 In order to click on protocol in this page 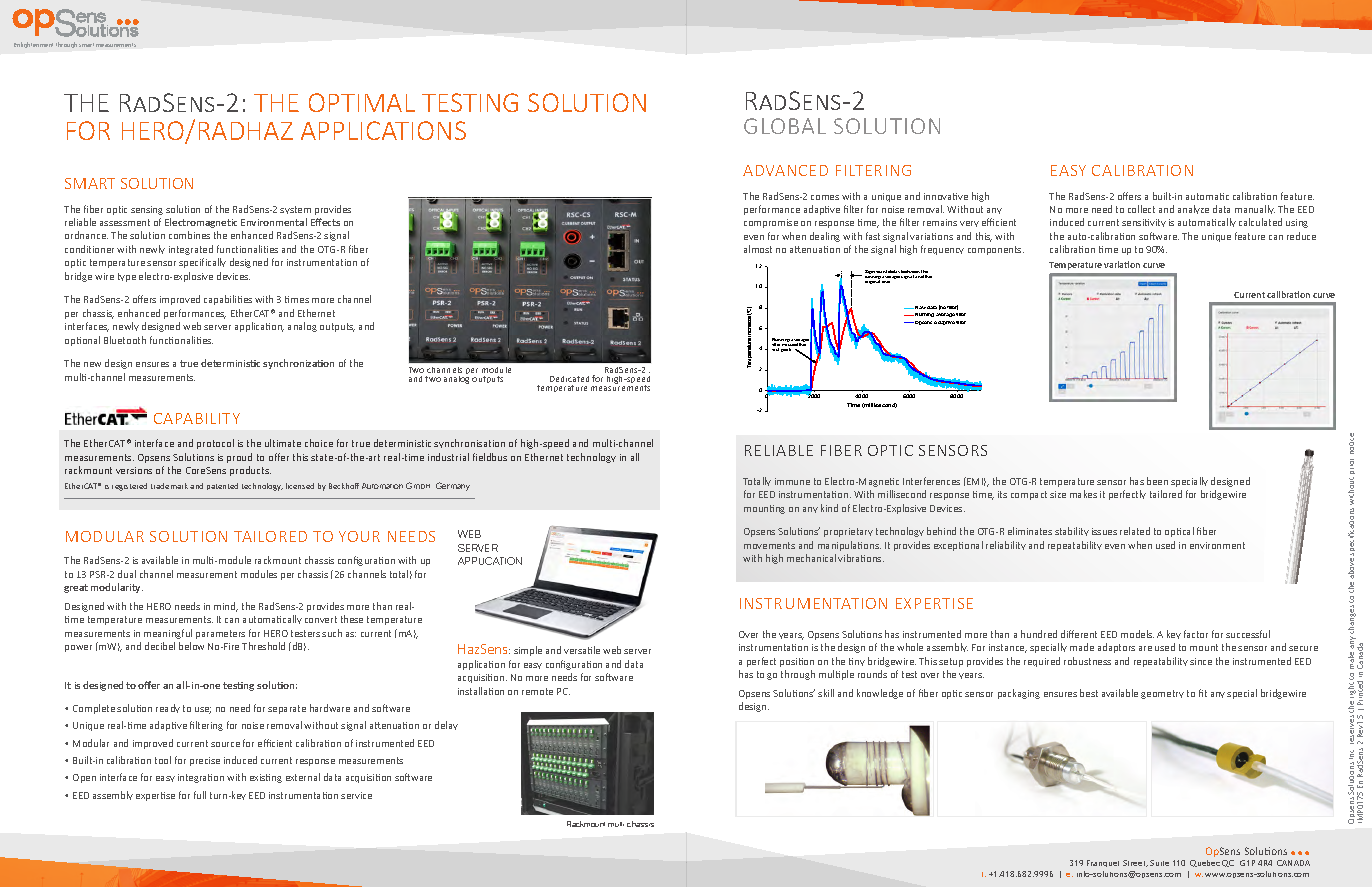, I will do `click(215, 444)`.
